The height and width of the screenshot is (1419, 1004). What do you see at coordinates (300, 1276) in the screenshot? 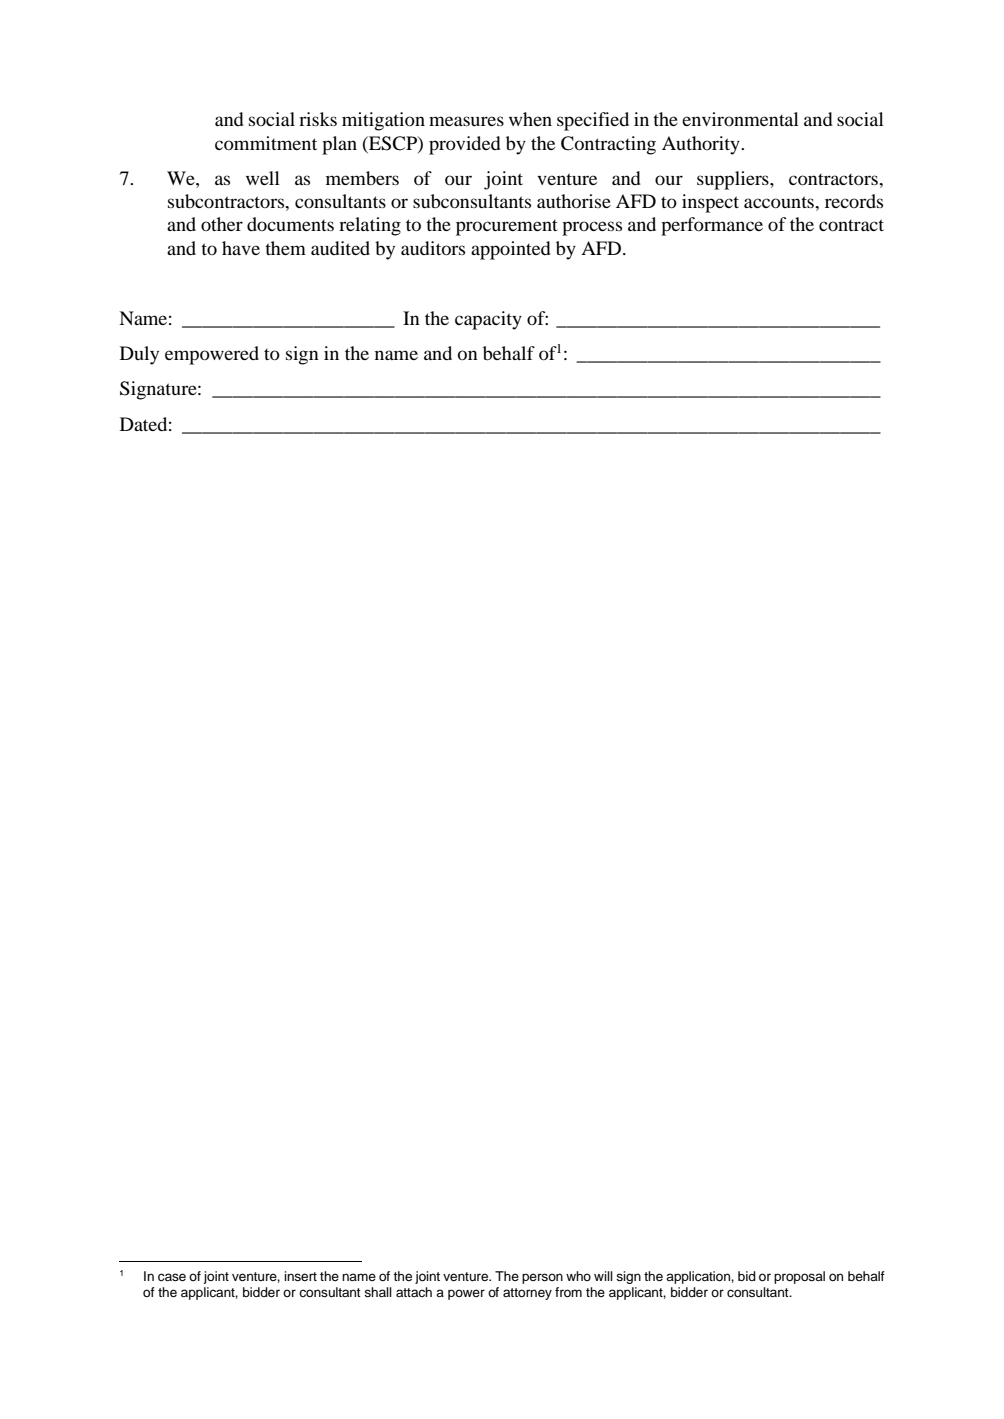
I see `insert` at bounding box center [300, 1276].
